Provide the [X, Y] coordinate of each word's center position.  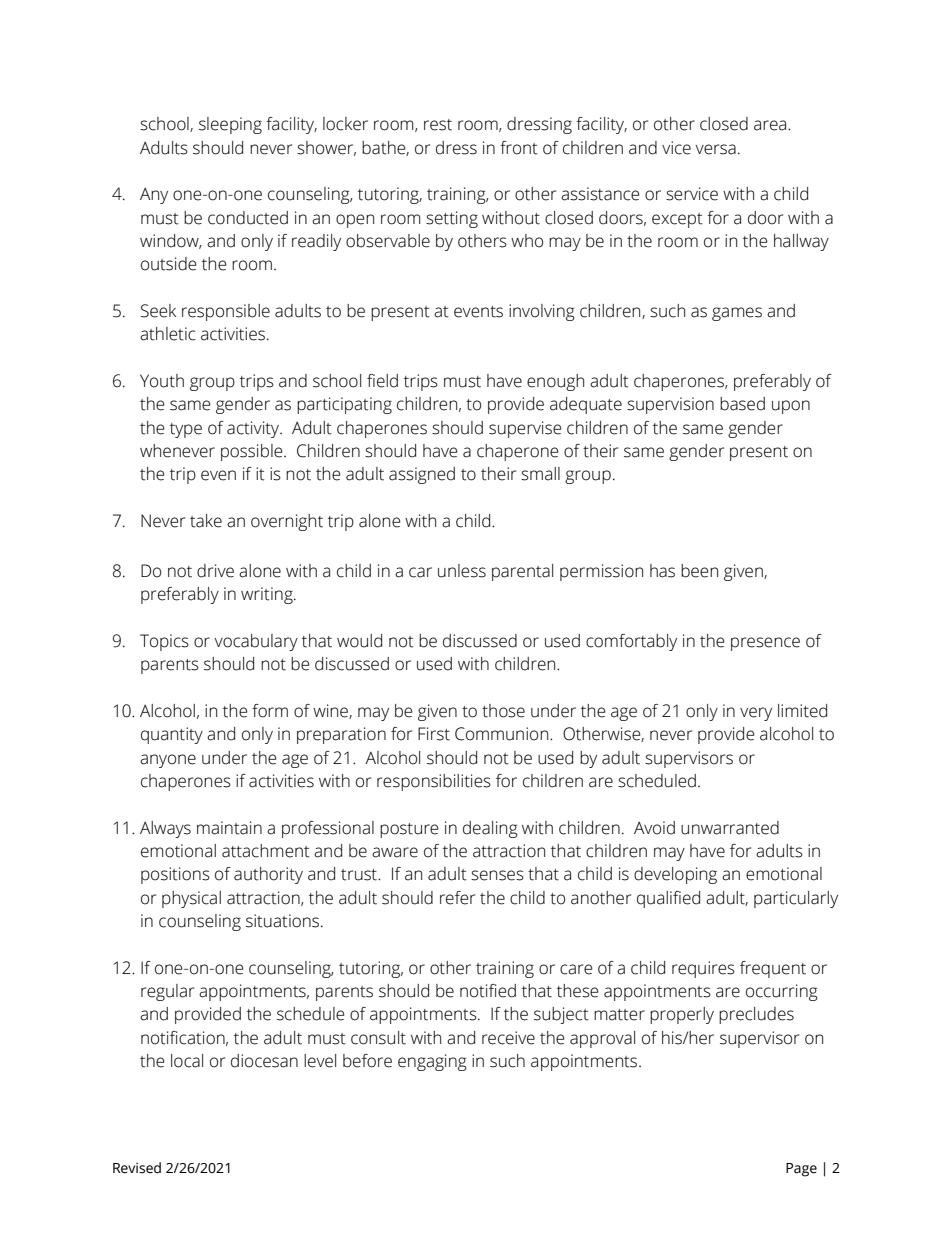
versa [715, 149]
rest [438, 125]
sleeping [230, 125]
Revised [137, 1168]
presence [765, 644]
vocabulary [256, 642]
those [503, 711]
